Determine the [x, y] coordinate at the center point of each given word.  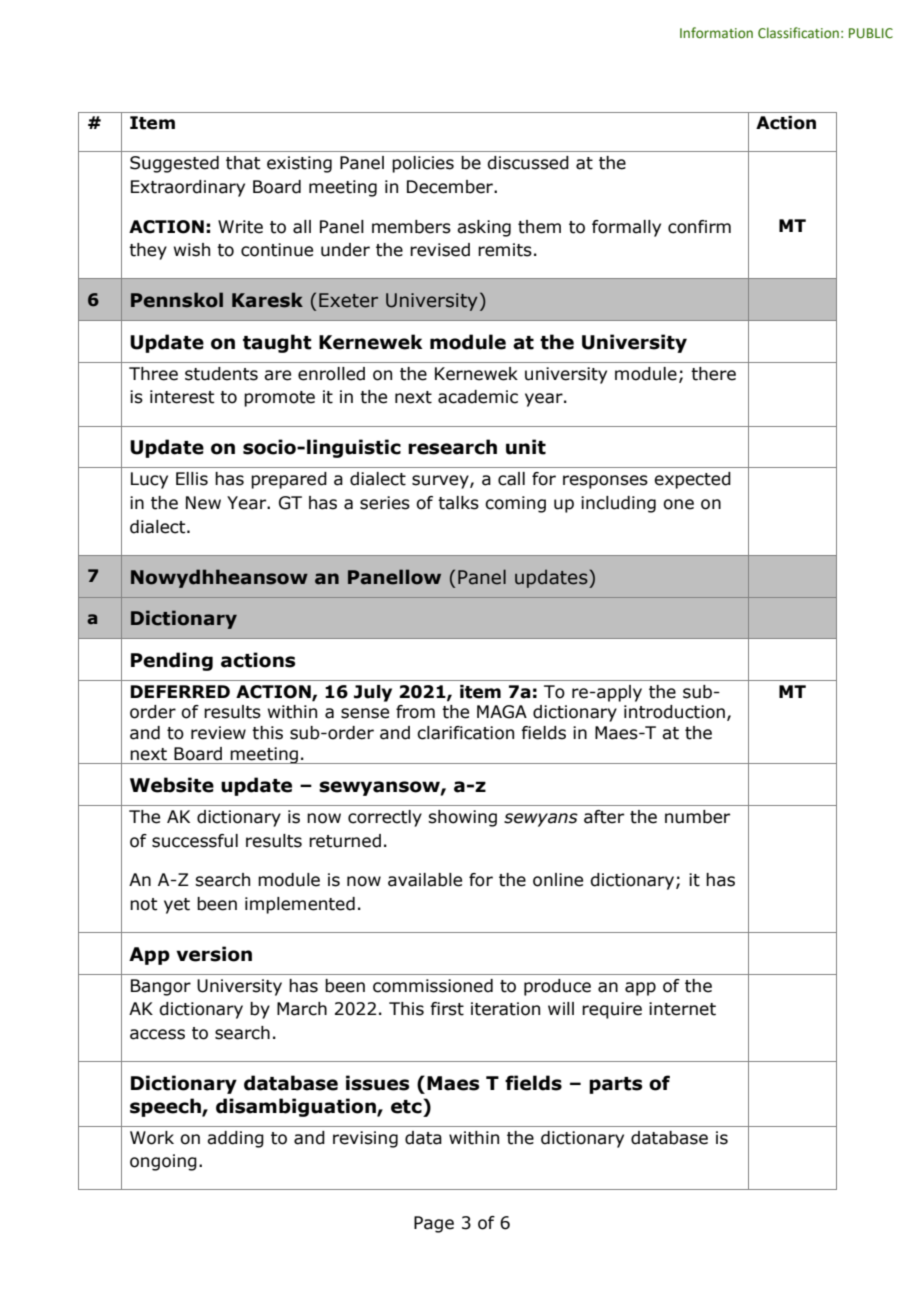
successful [195, 841]
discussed [528, 163]
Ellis [192, 479]
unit [526, 447]
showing [462, 818]
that [243, 163]
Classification [798, 32]
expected [692, 480]
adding [235, 1139]
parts [615, 1085]
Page [434, 1224]
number [697, 817]
